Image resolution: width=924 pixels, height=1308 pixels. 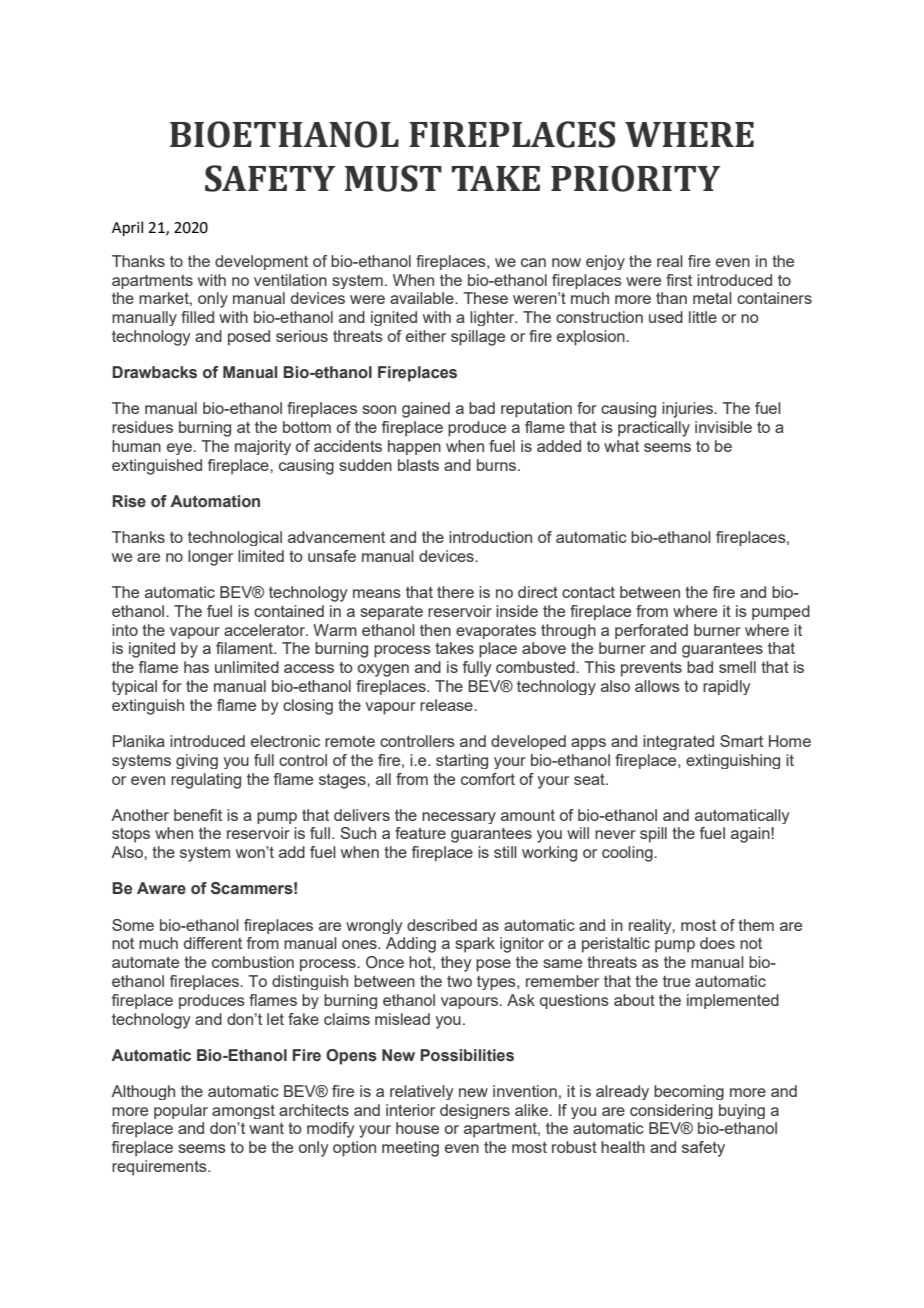 I want to click on does, so click(x=717, y=943).
